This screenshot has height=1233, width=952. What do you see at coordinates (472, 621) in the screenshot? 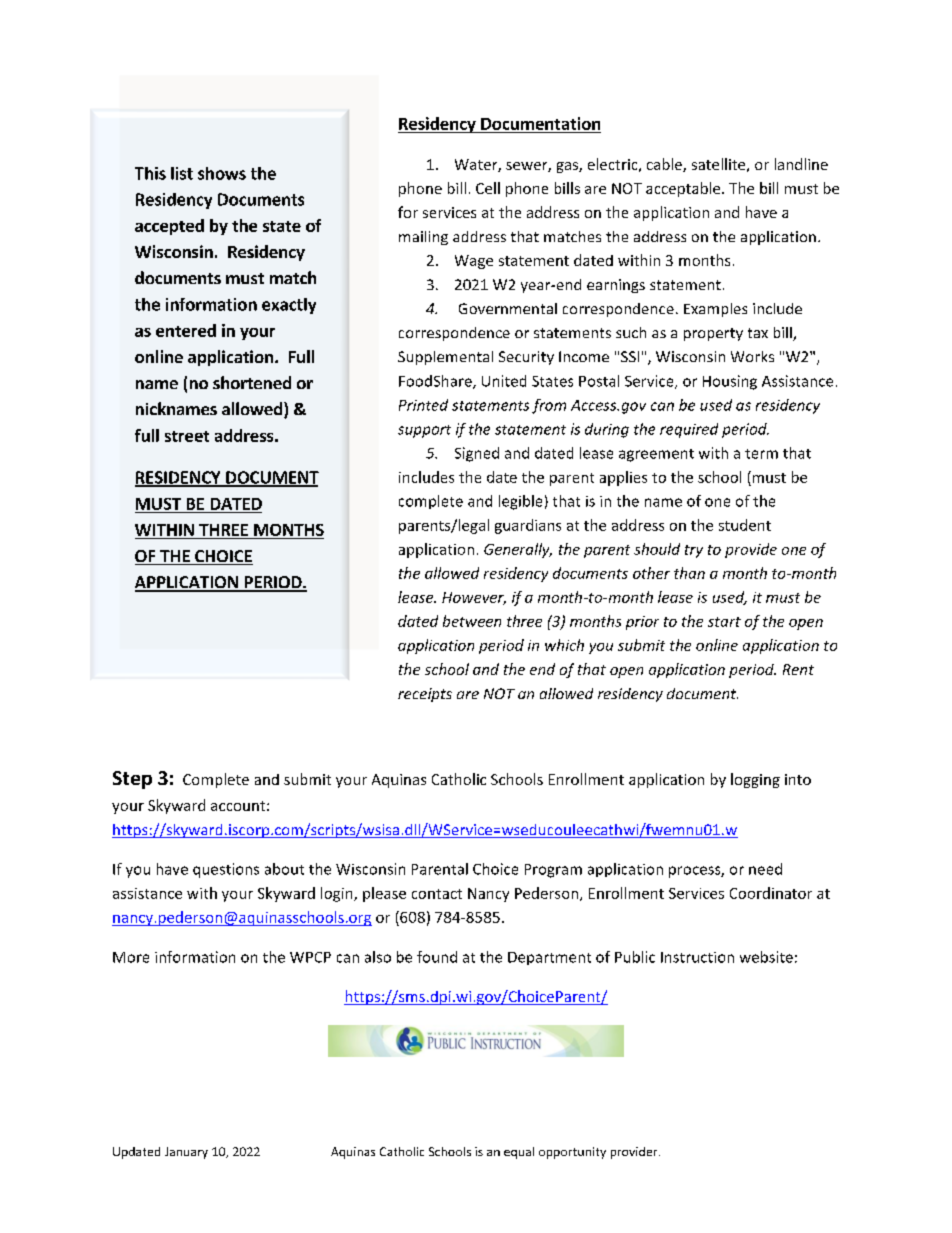
I see `between` at bounding box center [472, 621].
